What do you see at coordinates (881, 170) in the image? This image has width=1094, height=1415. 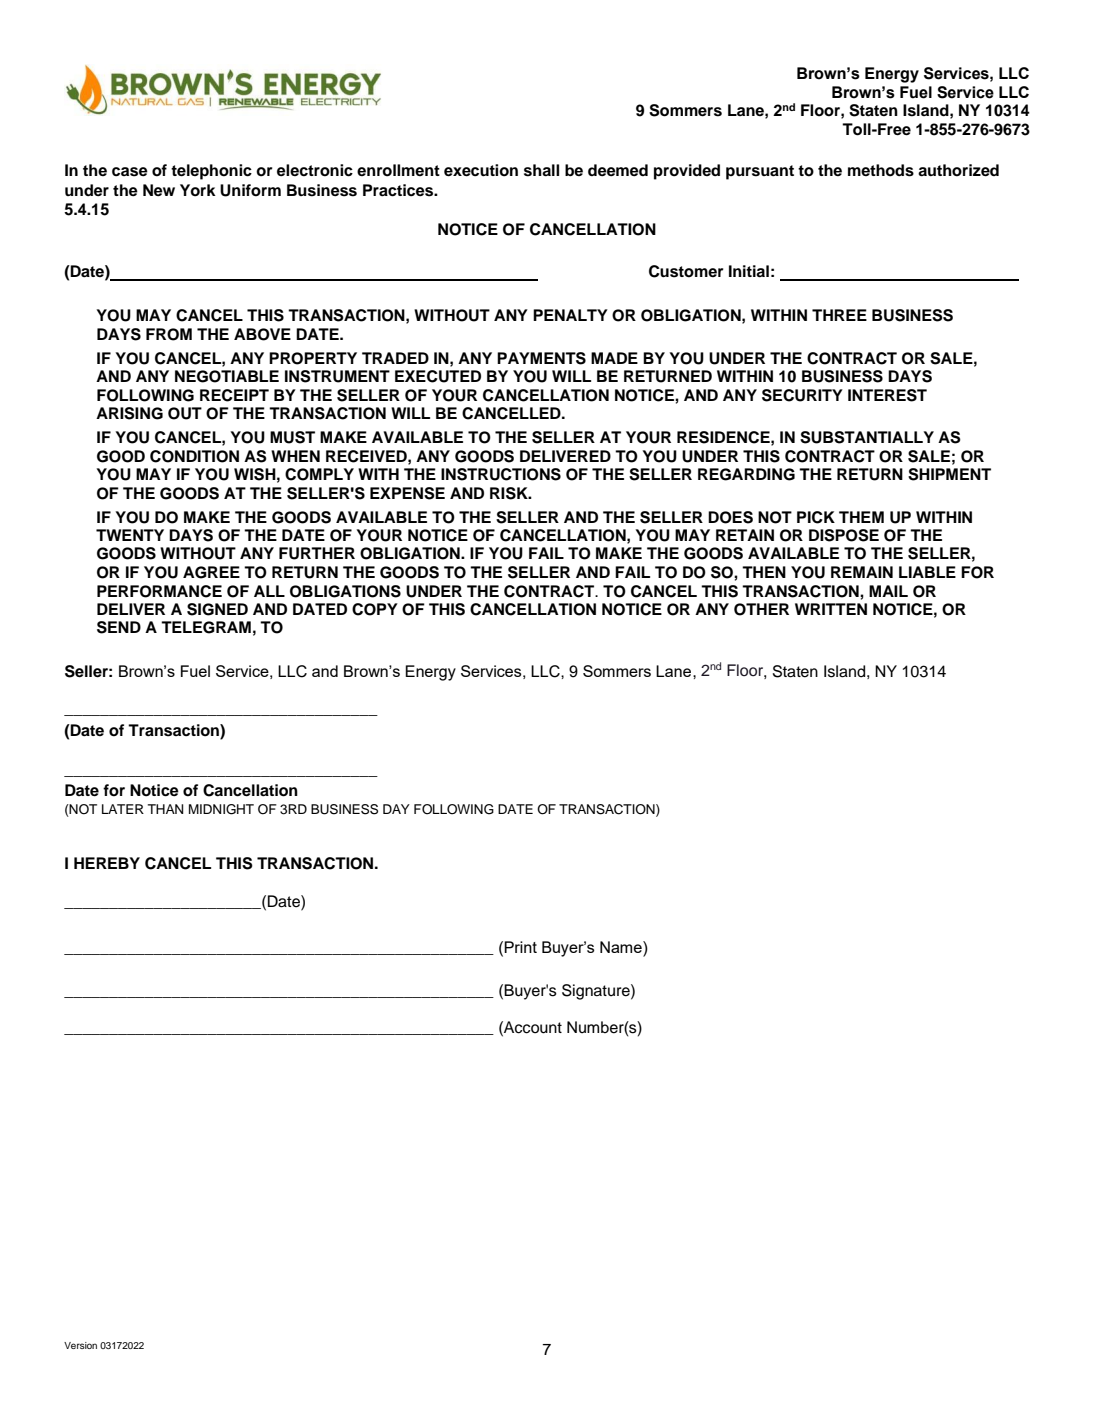 I see `methods` at bounding box center [881, 170].
